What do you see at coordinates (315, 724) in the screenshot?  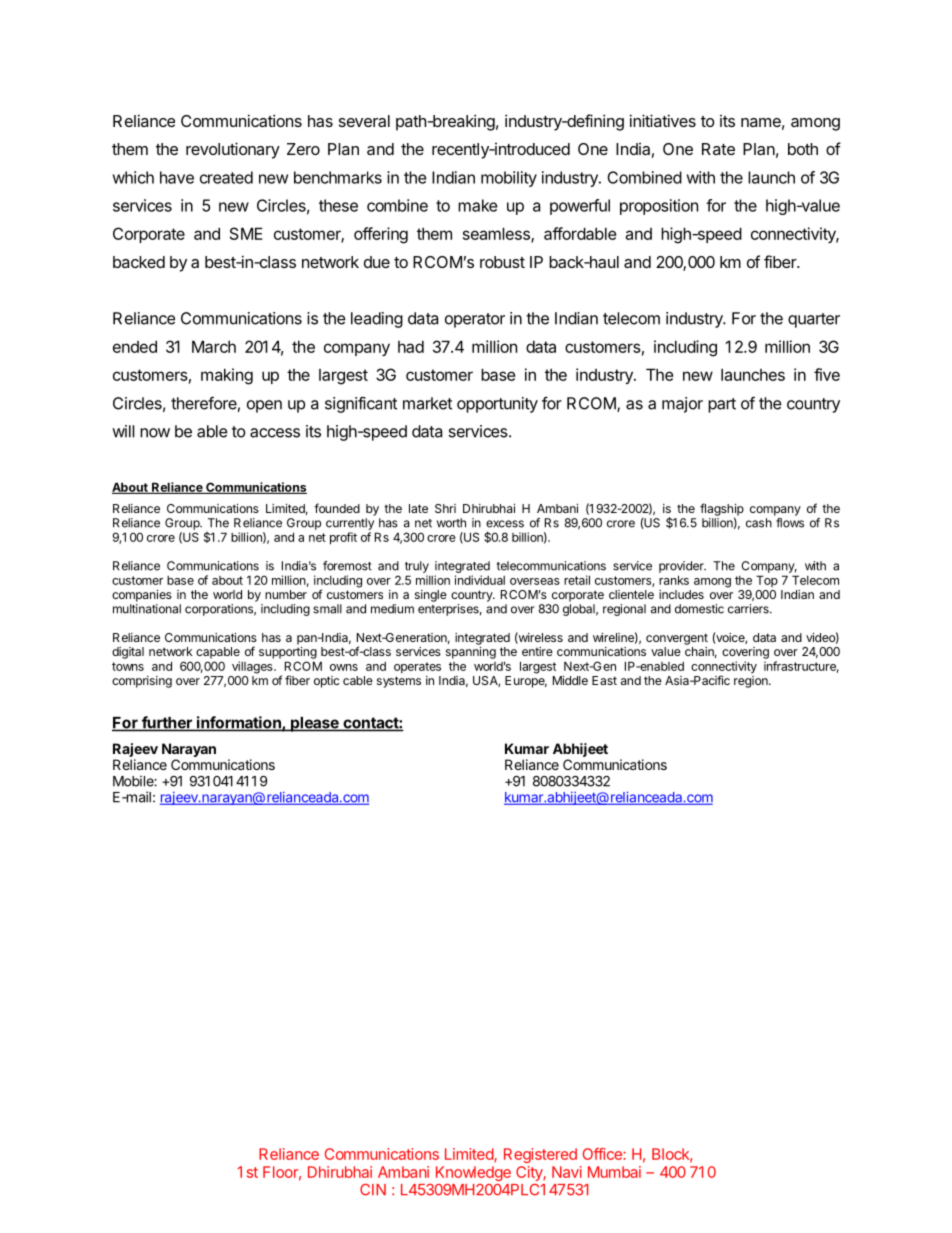 I see `please` at bounding box center [315, 724].
